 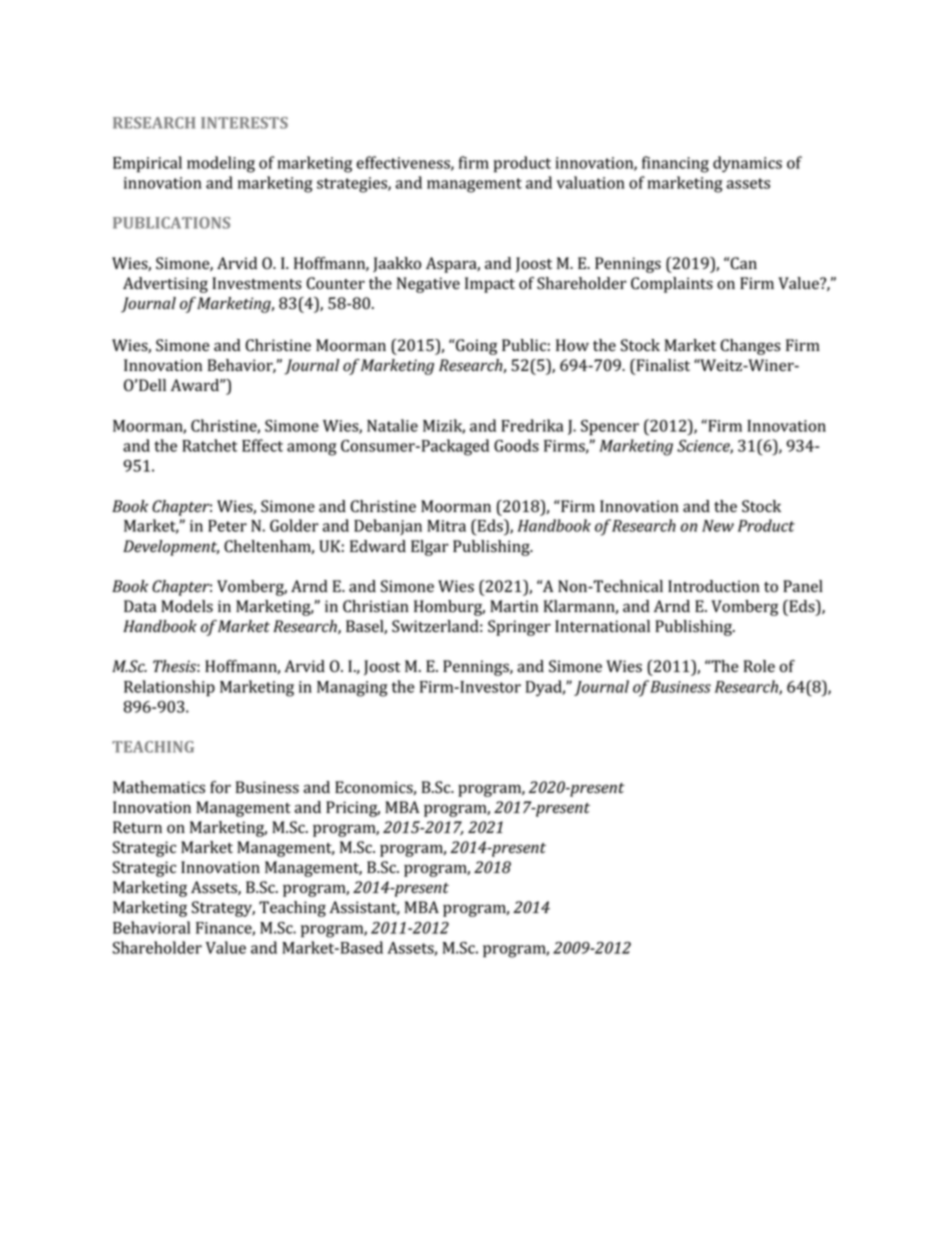 I want to click on Investments, so click(x=257, y=283).
